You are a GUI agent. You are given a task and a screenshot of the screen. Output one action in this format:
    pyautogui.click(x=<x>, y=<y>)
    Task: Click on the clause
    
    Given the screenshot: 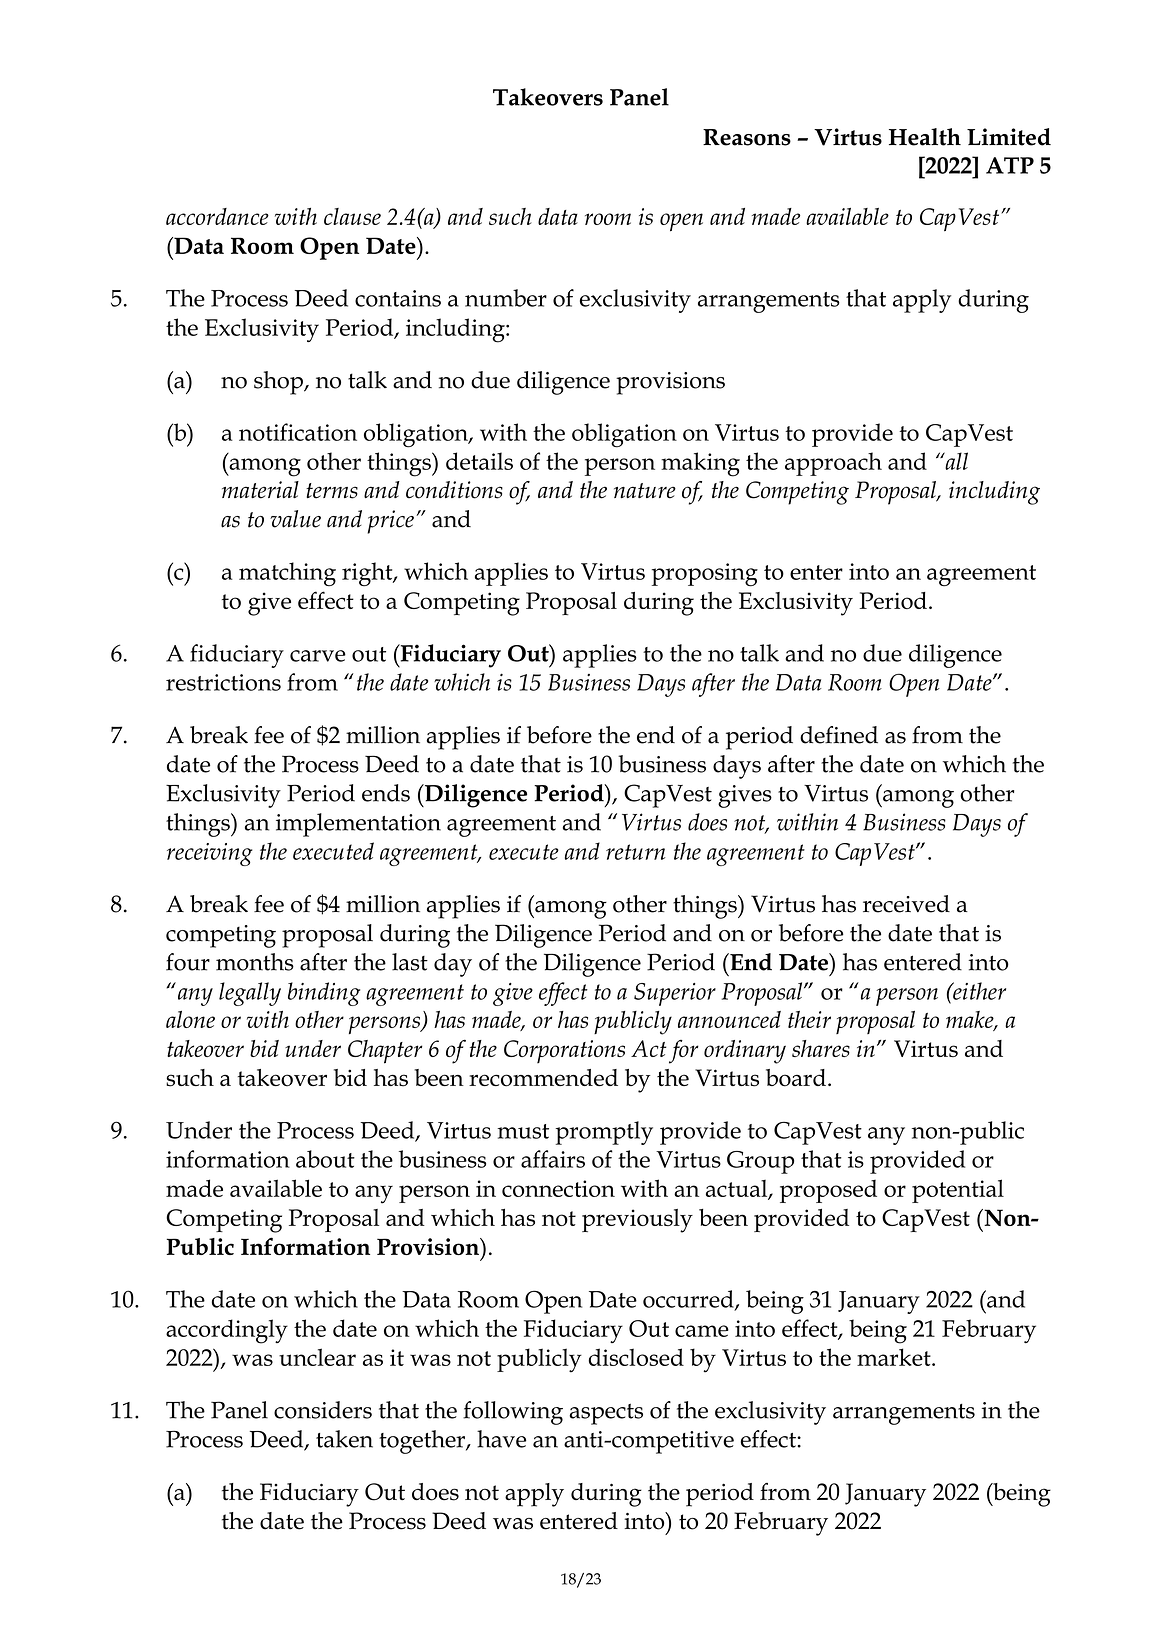 What is the action you would take?
    pyautogui.click(x=352, y=216)
